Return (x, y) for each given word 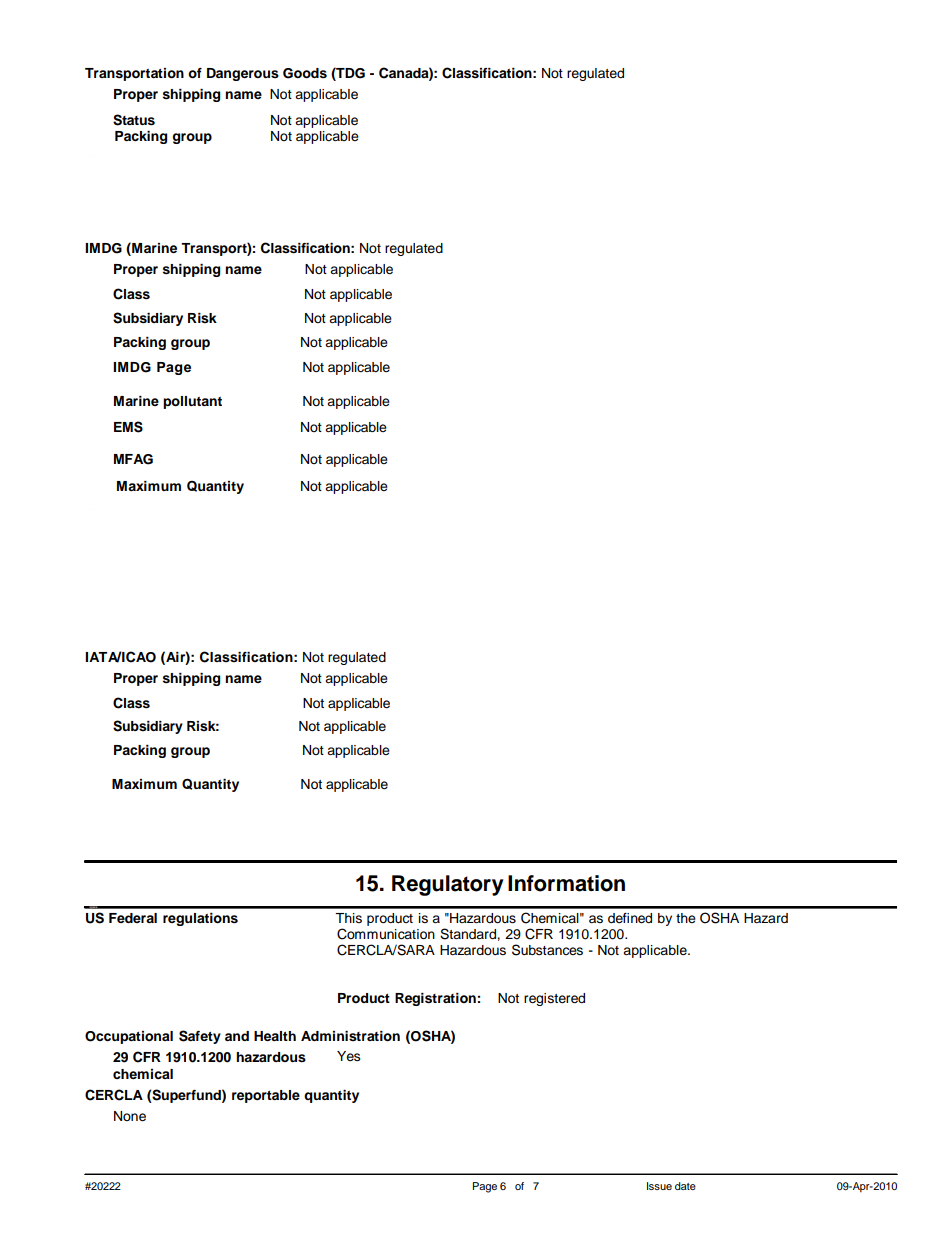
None (130, 1116)
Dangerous (243, 74)
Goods (305, 73)
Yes (349, 1056)
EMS (128, 427)
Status (134, 120)
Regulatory (448, 885)
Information (566, 883)
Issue (659, 1186)
